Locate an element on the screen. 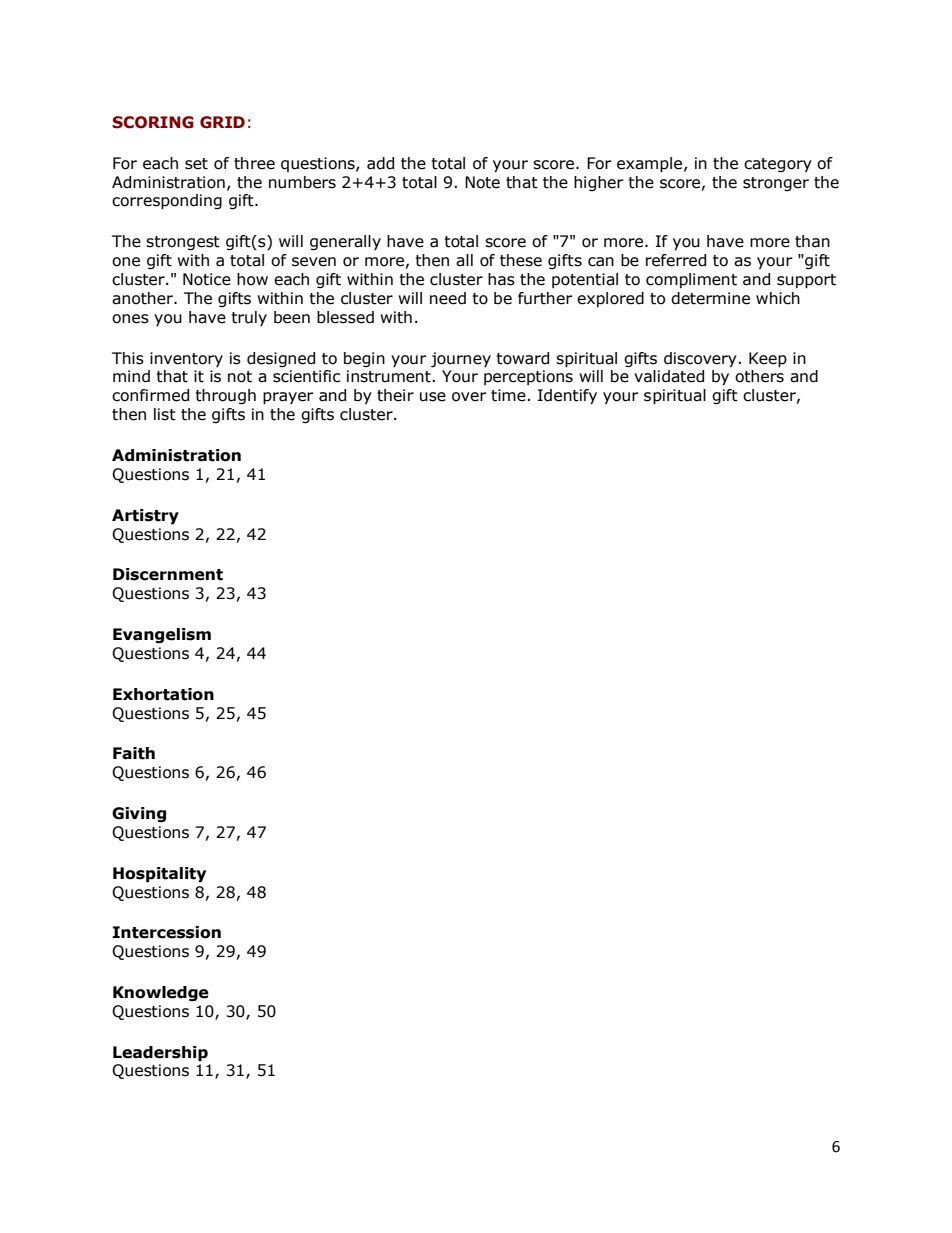 The width and height of the screenshot is (952, 1233). list is located at coordinates (165, 414).
